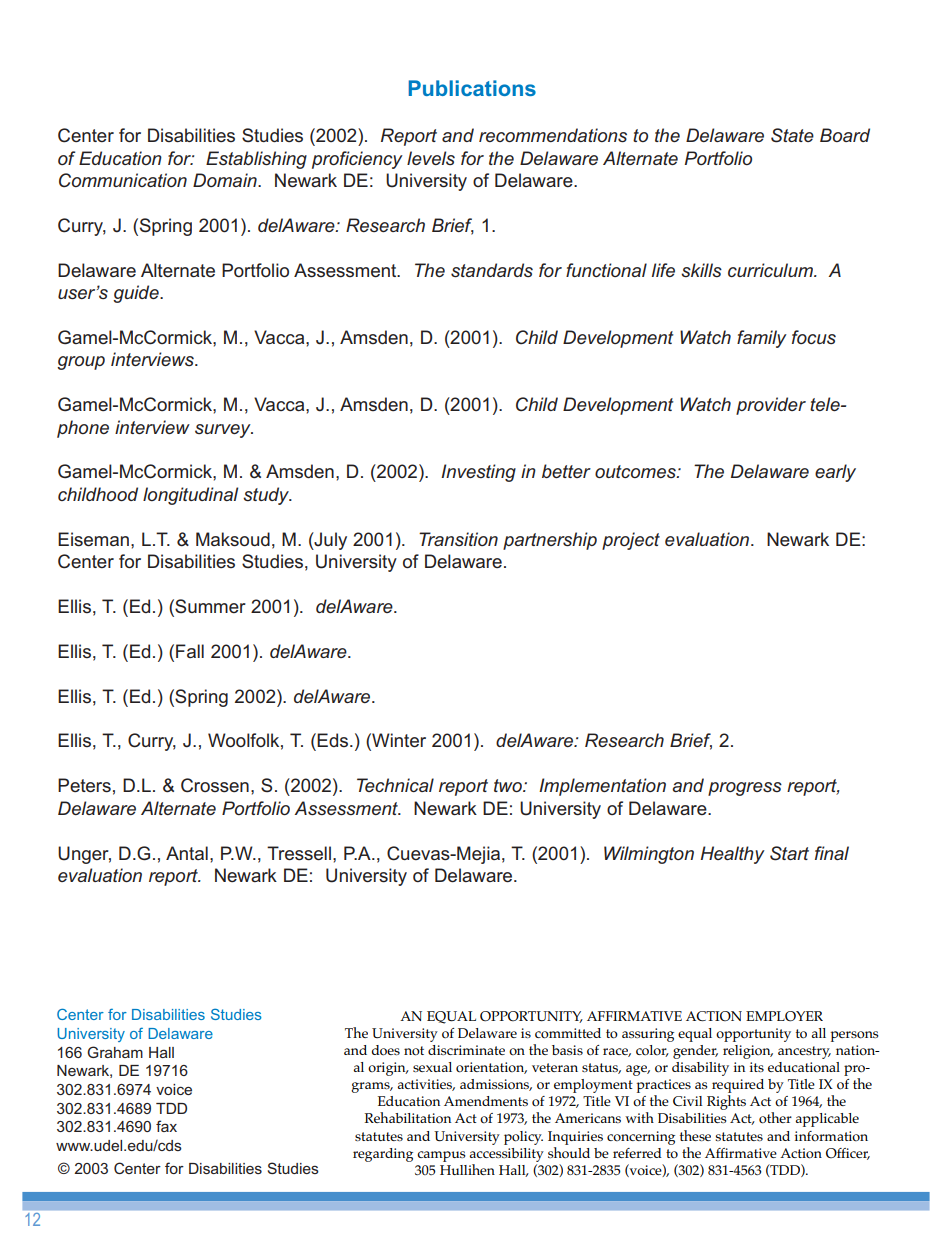 The image size is (952, 1233). Describe the element at coordinates (123, 180) in the image. I see `Communication` at that location.
